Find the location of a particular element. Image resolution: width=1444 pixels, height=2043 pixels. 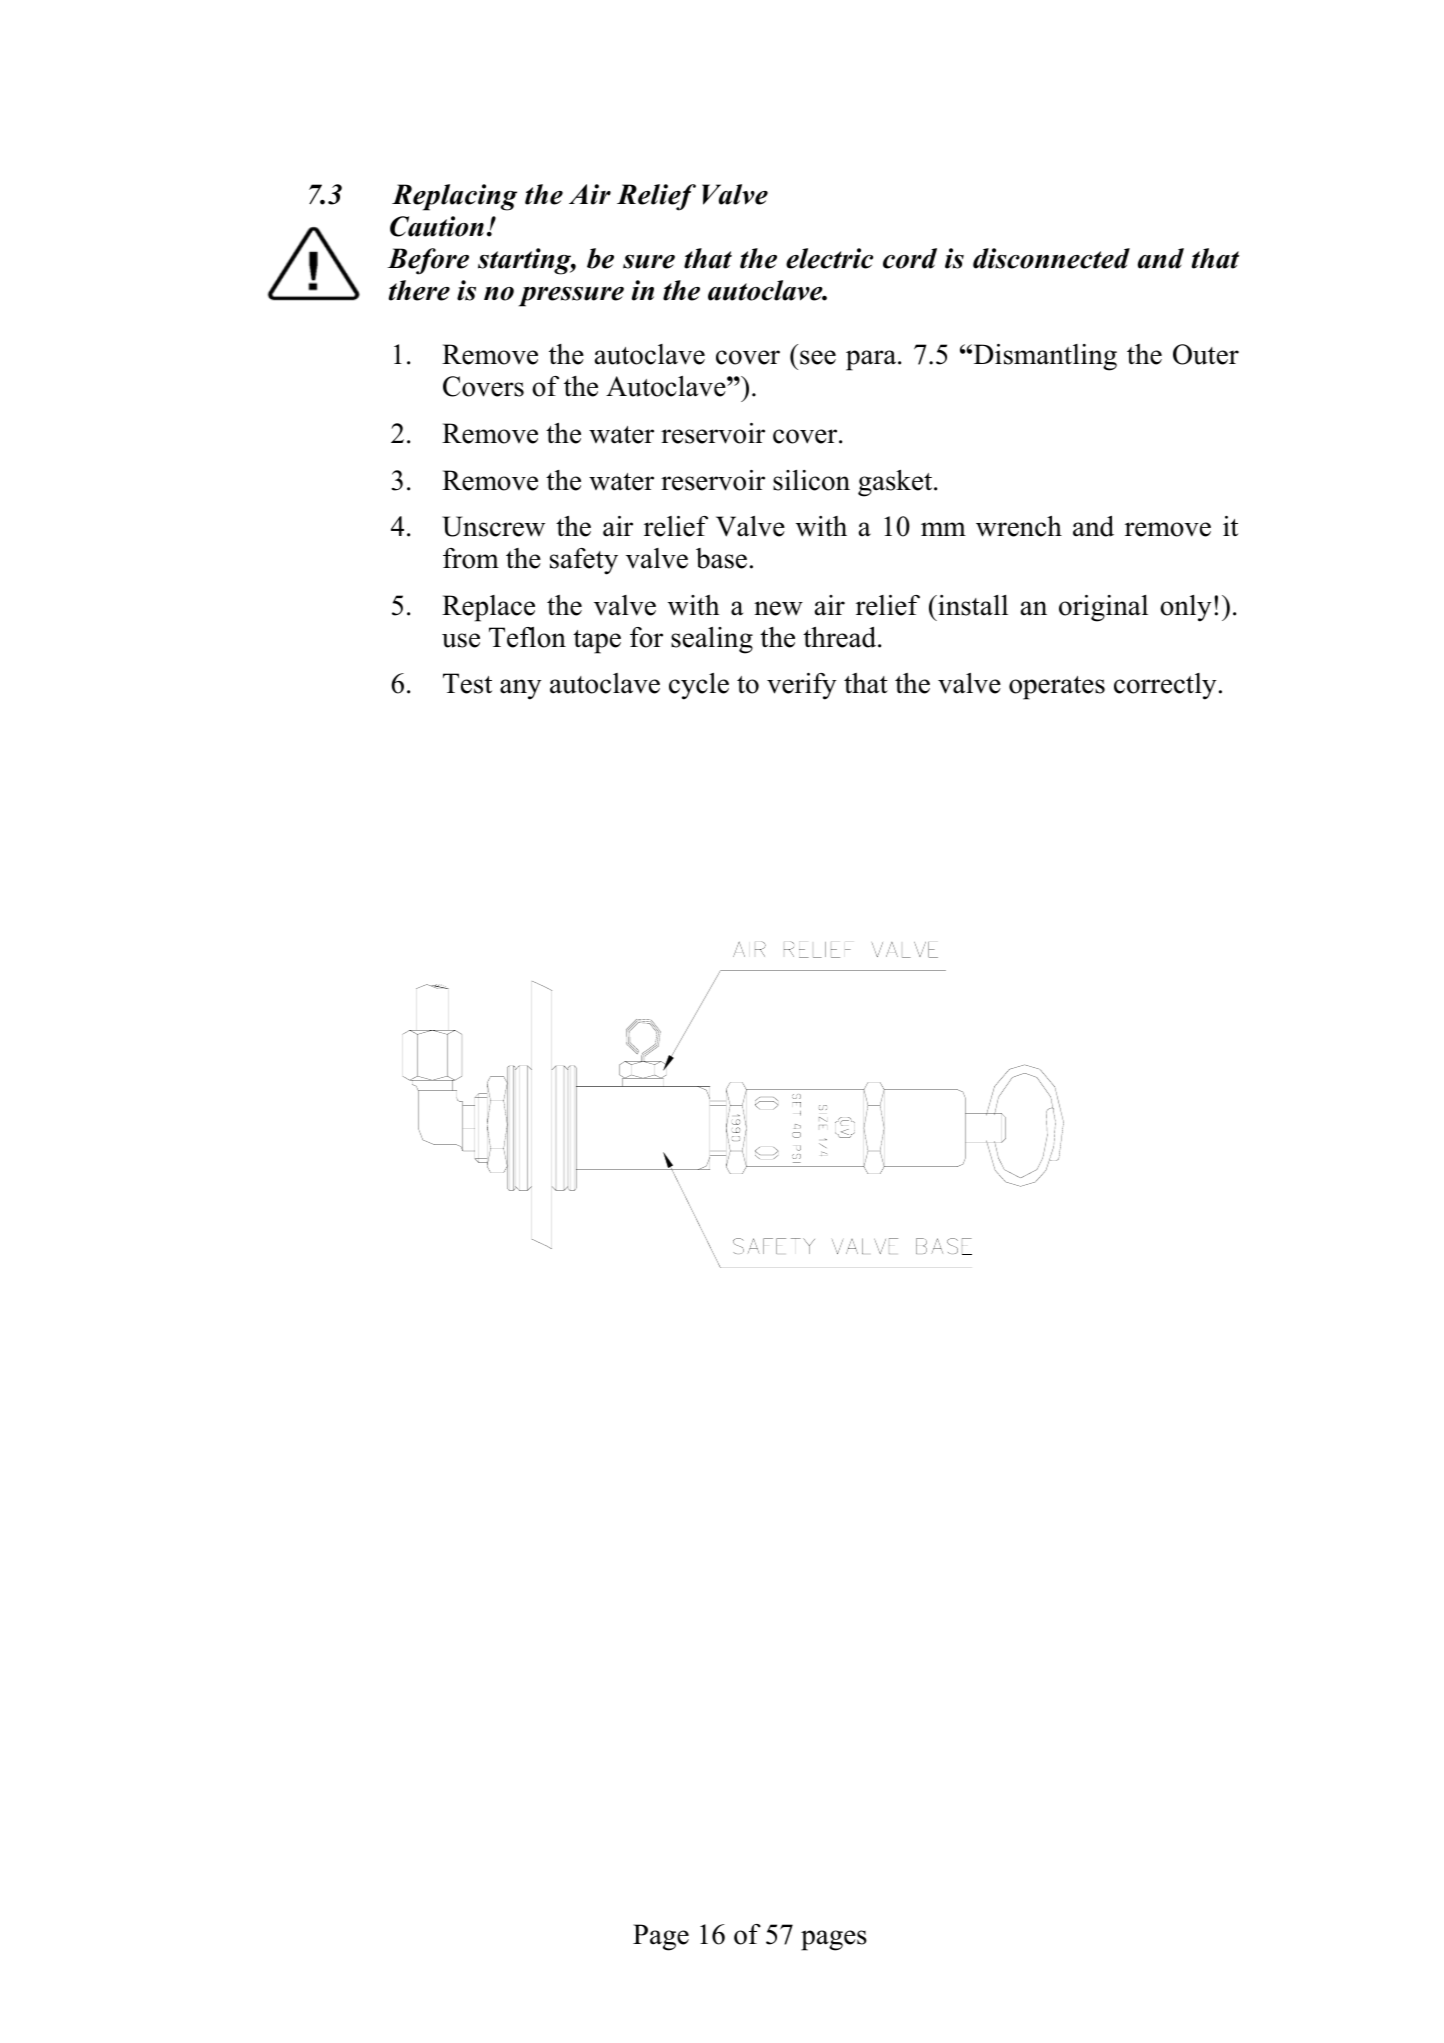

there is located at coordinates (419, 290).
